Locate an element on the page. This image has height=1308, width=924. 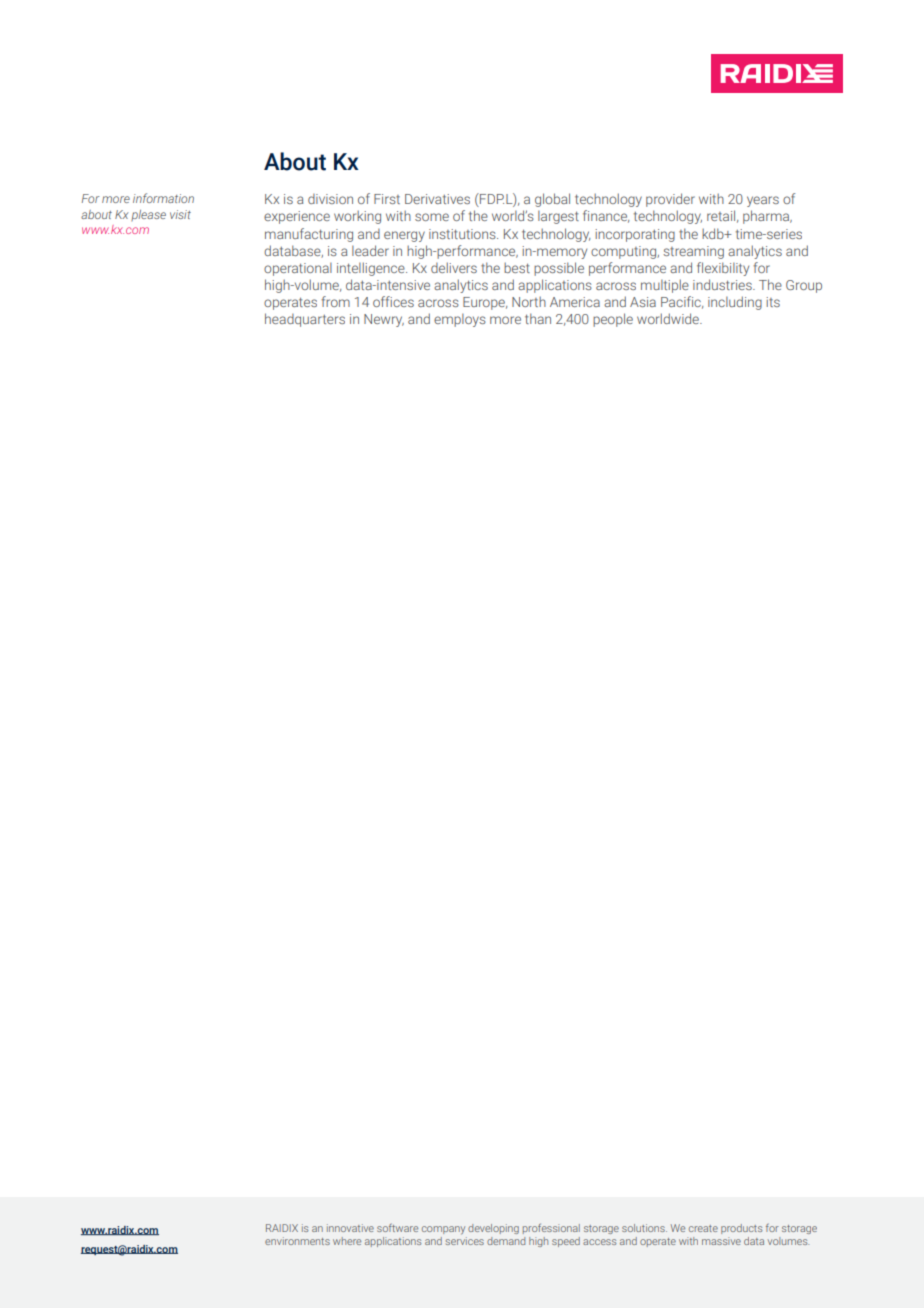
visit is located at coordinates (180, 214).
